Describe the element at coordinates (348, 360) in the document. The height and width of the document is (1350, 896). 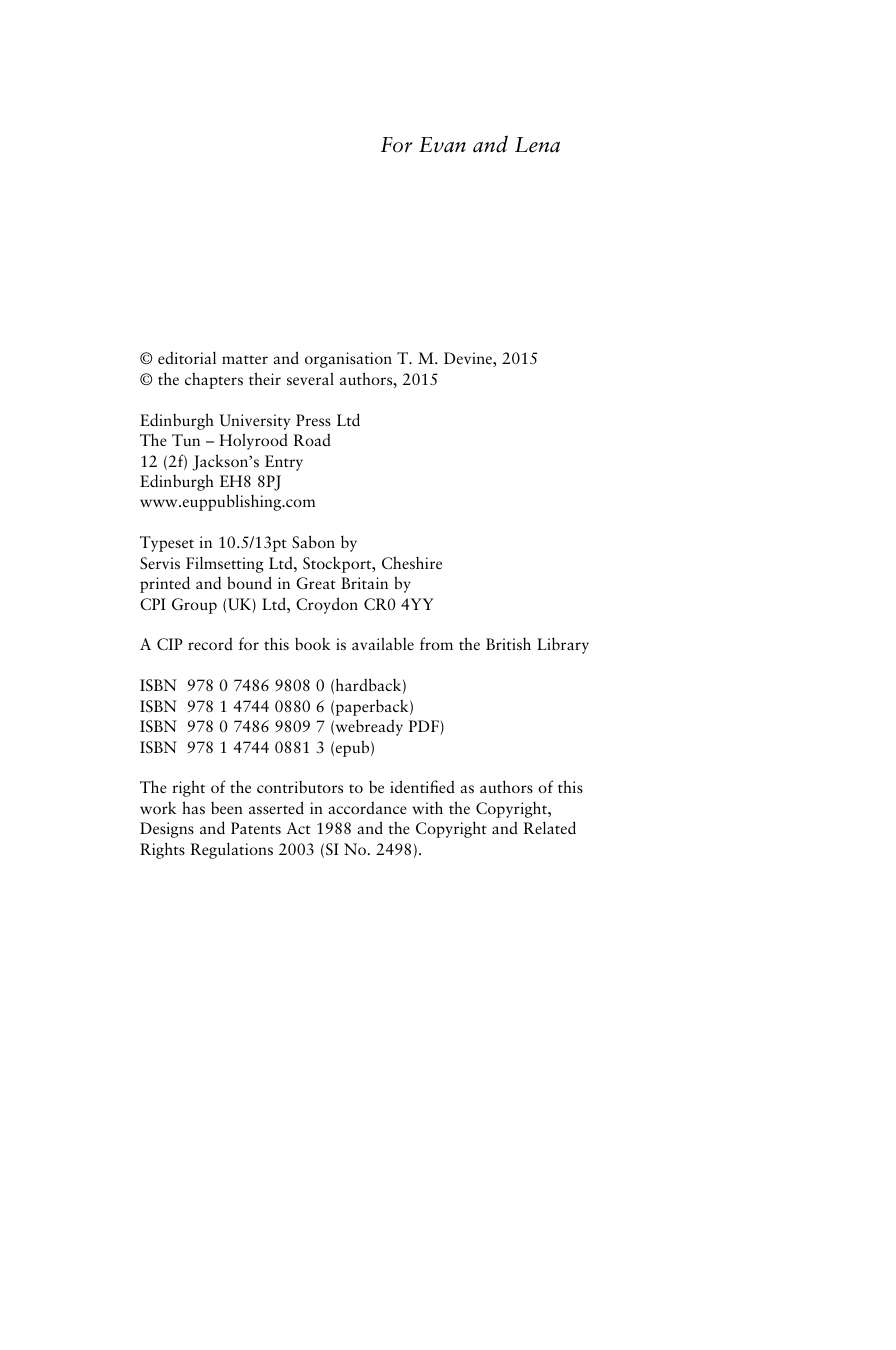
I see `organisation` at that location.
